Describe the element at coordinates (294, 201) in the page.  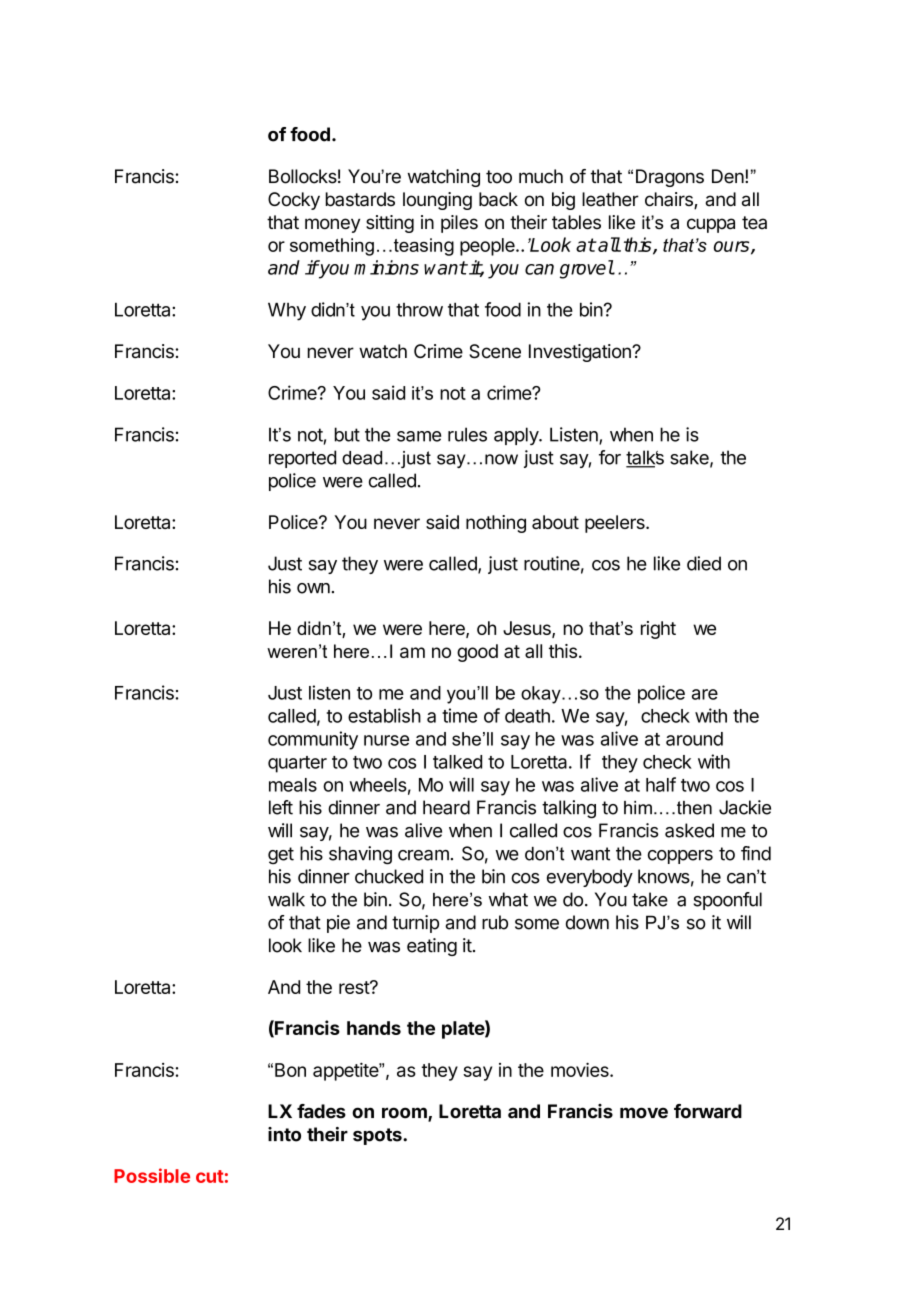
I see `Cocky` at that location.
